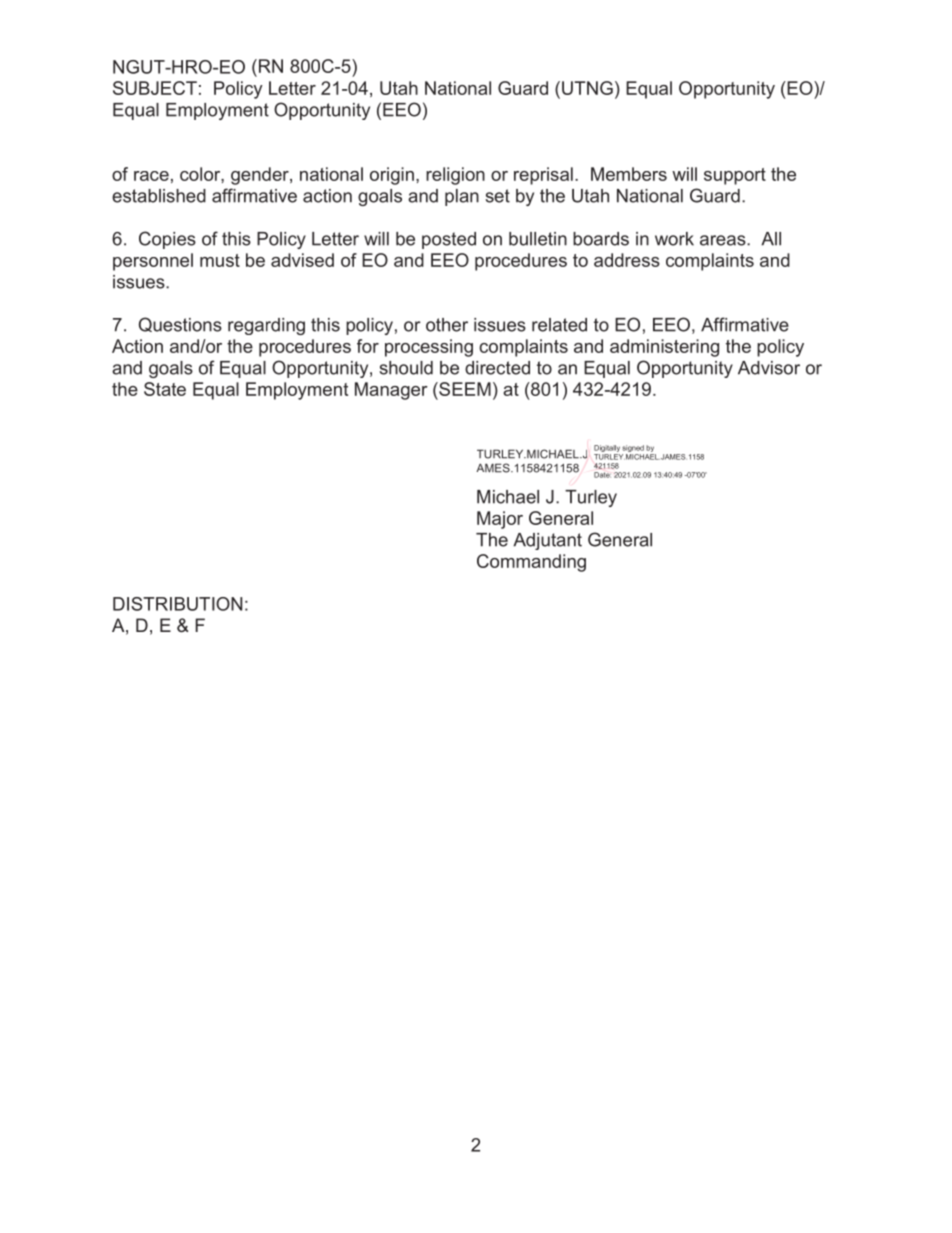 The width and height of the page is (952, 1233). I want to click on Commanding, so click(531, 563).
